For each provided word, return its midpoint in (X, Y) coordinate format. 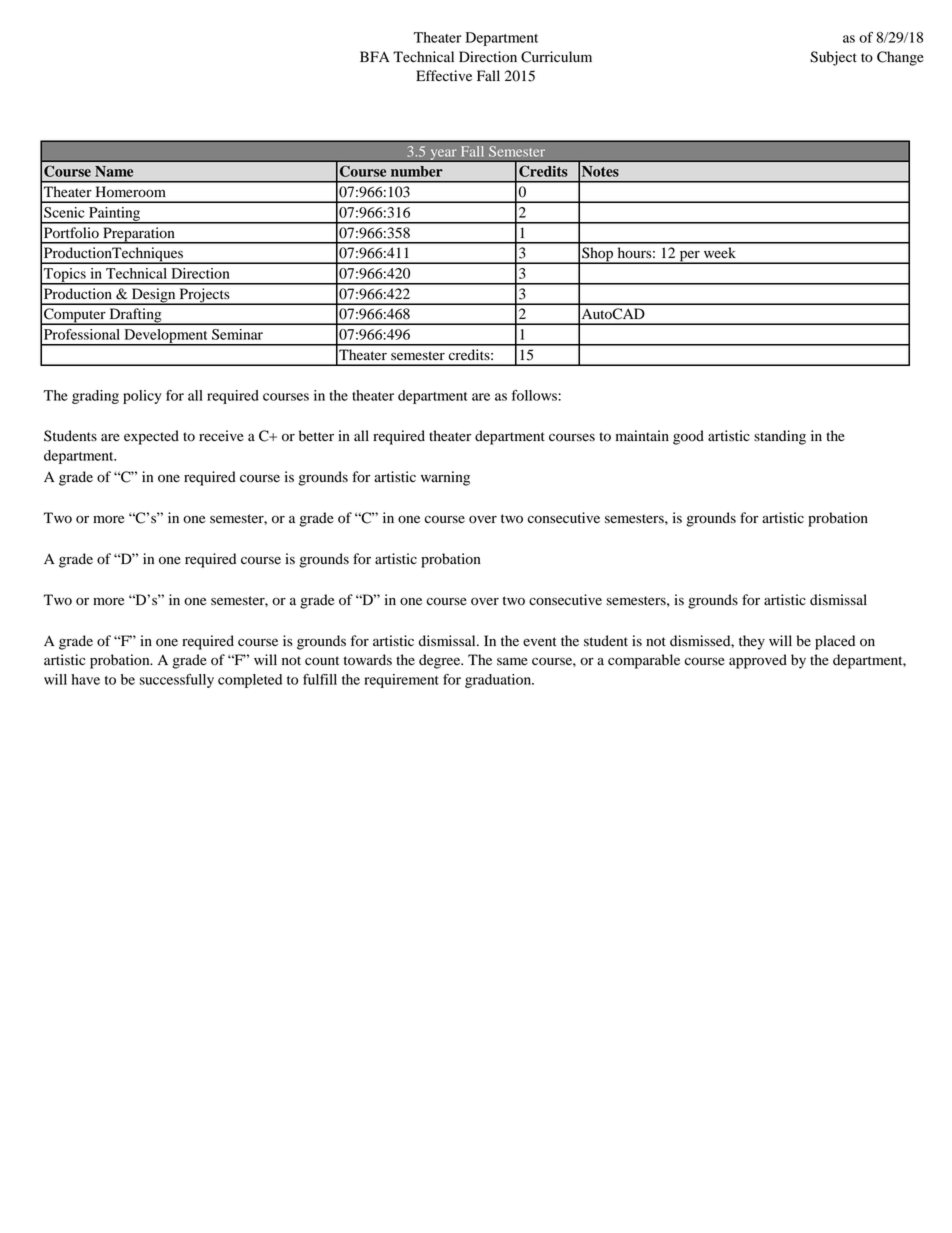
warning (445, 478)
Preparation (139, 235)
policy (142, 397)
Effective (444, 75)
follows (535, 395)
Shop (598, 255)
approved (758, 661)
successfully (176, 681)
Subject (833, 58)
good (688, 437)
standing (780, 437)
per (689, 257)
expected (151, 437)
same (512, 661)
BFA (375, 56)
